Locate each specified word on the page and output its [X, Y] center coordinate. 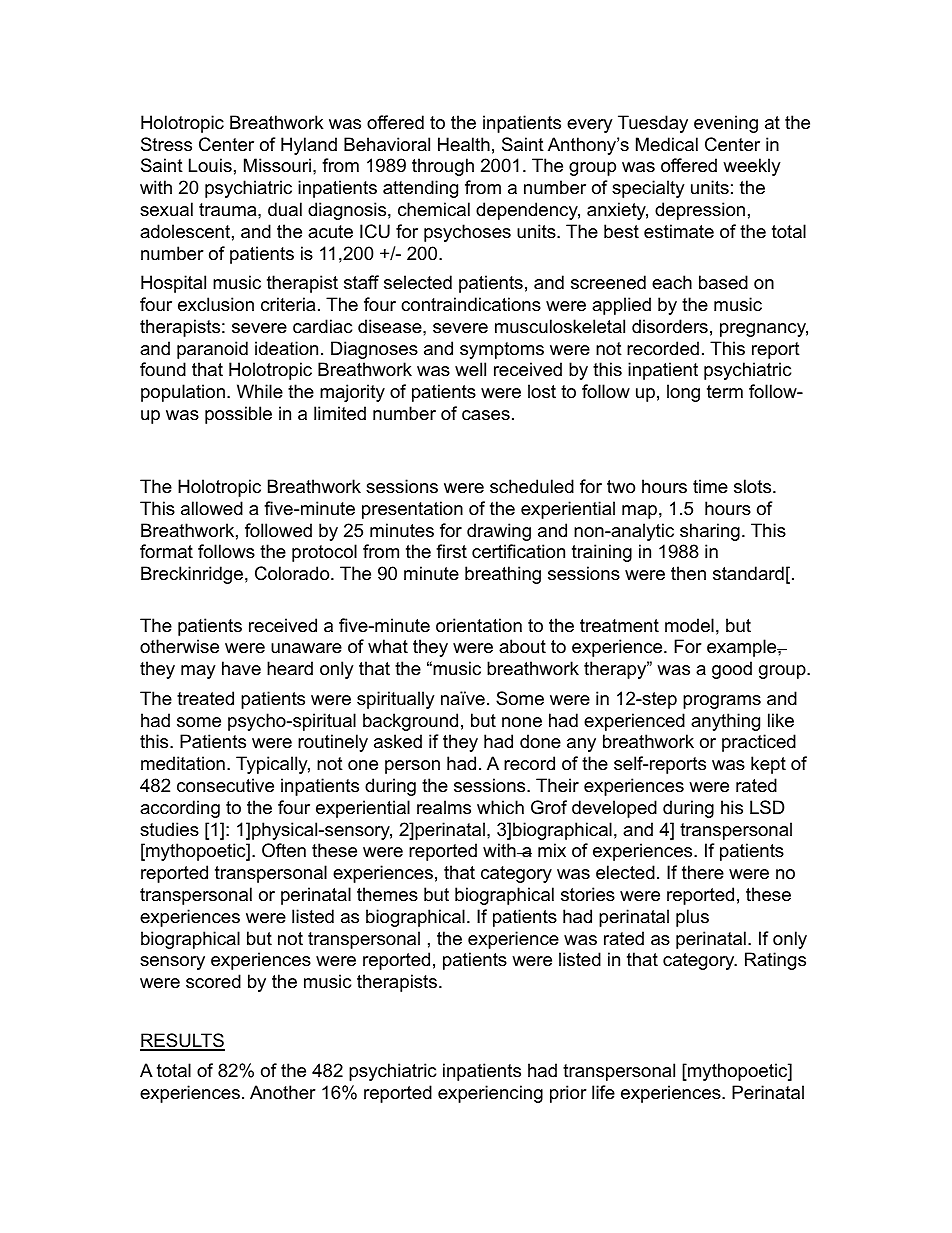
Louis [210, 165]
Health [464, 144]
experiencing [490, 1094]
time [710, 486]
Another [283, 1092]
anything [725, 722]
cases [486, 415]
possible [238, 415]
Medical [667, 144]
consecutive [225, 785]
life [603, 1092]
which [500, 807]
